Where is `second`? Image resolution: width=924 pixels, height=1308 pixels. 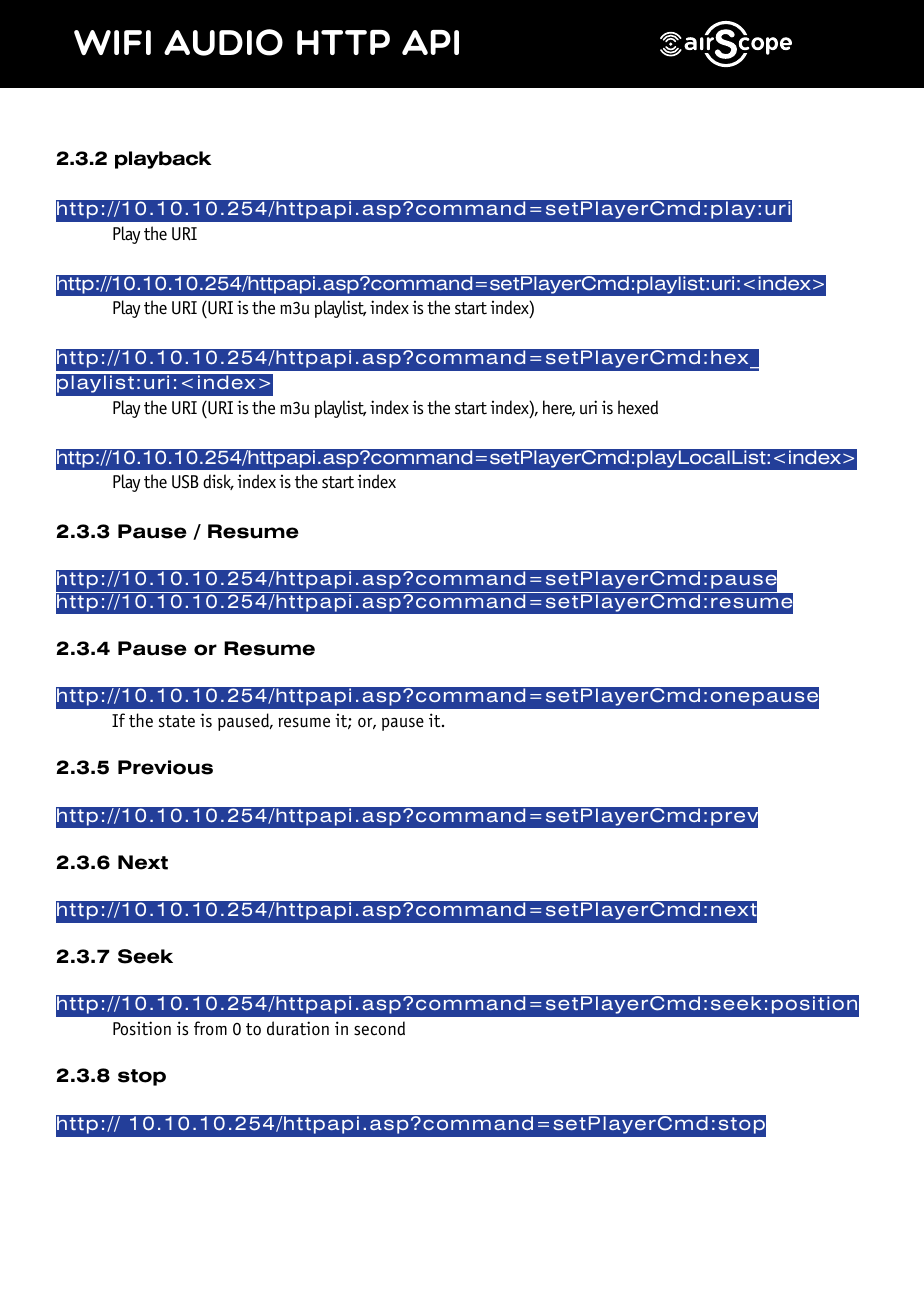
second is located at coordinates (379, 1028).
